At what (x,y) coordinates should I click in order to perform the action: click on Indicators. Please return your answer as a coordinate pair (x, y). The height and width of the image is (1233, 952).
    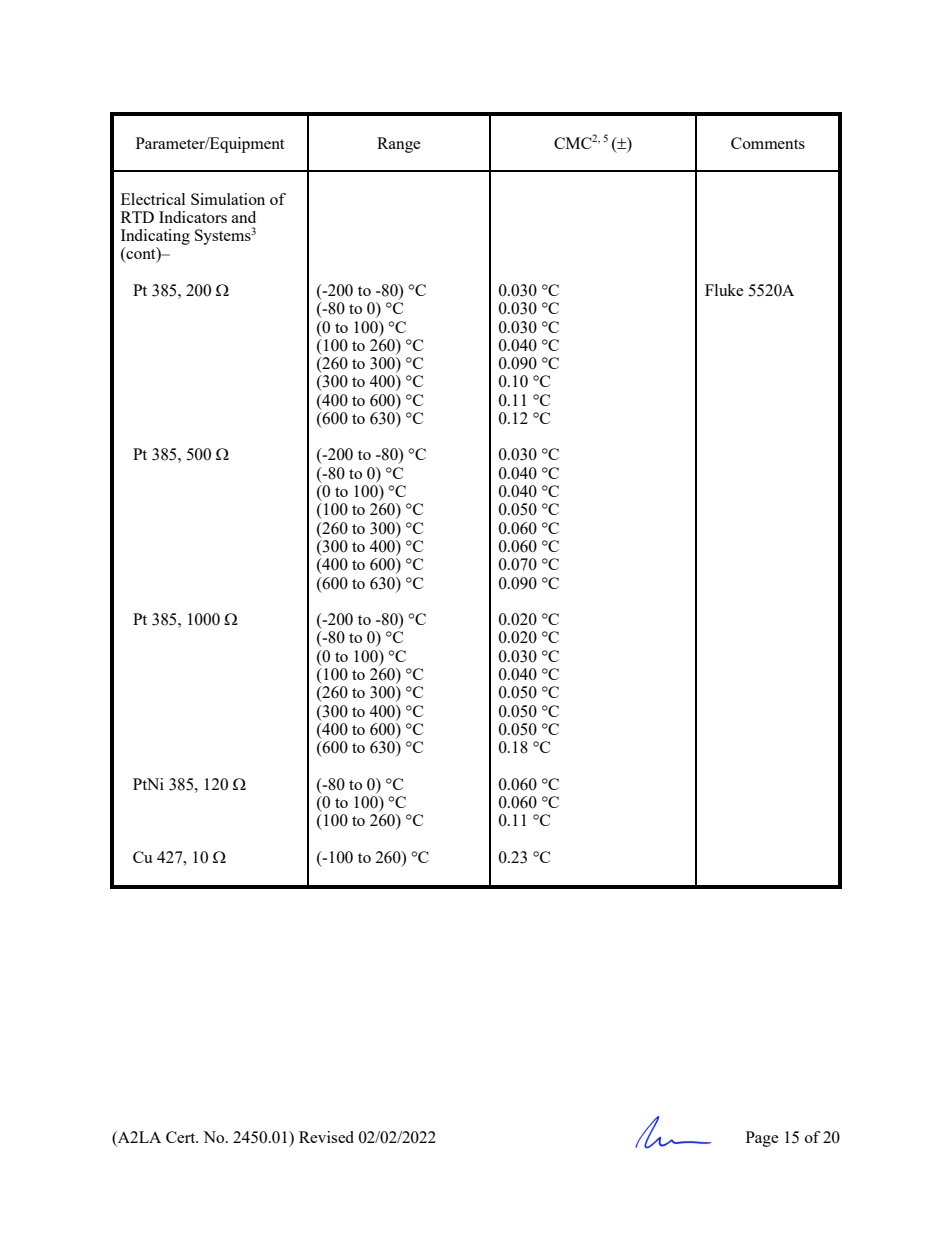
    Looking at the image, I should click on (193, 217).
